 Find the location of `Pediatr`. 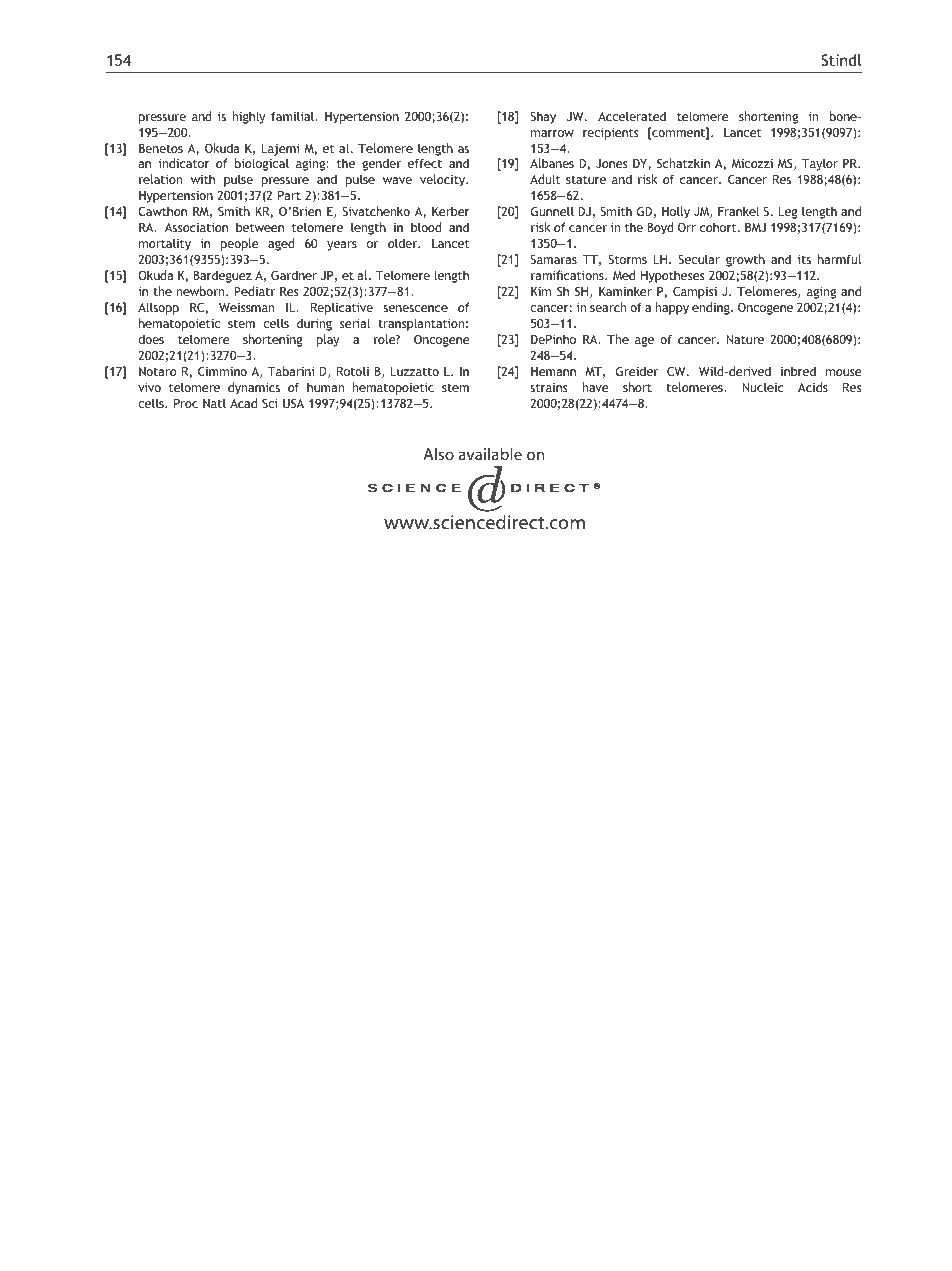

Pediatr is located at coordinates (254, 291).
